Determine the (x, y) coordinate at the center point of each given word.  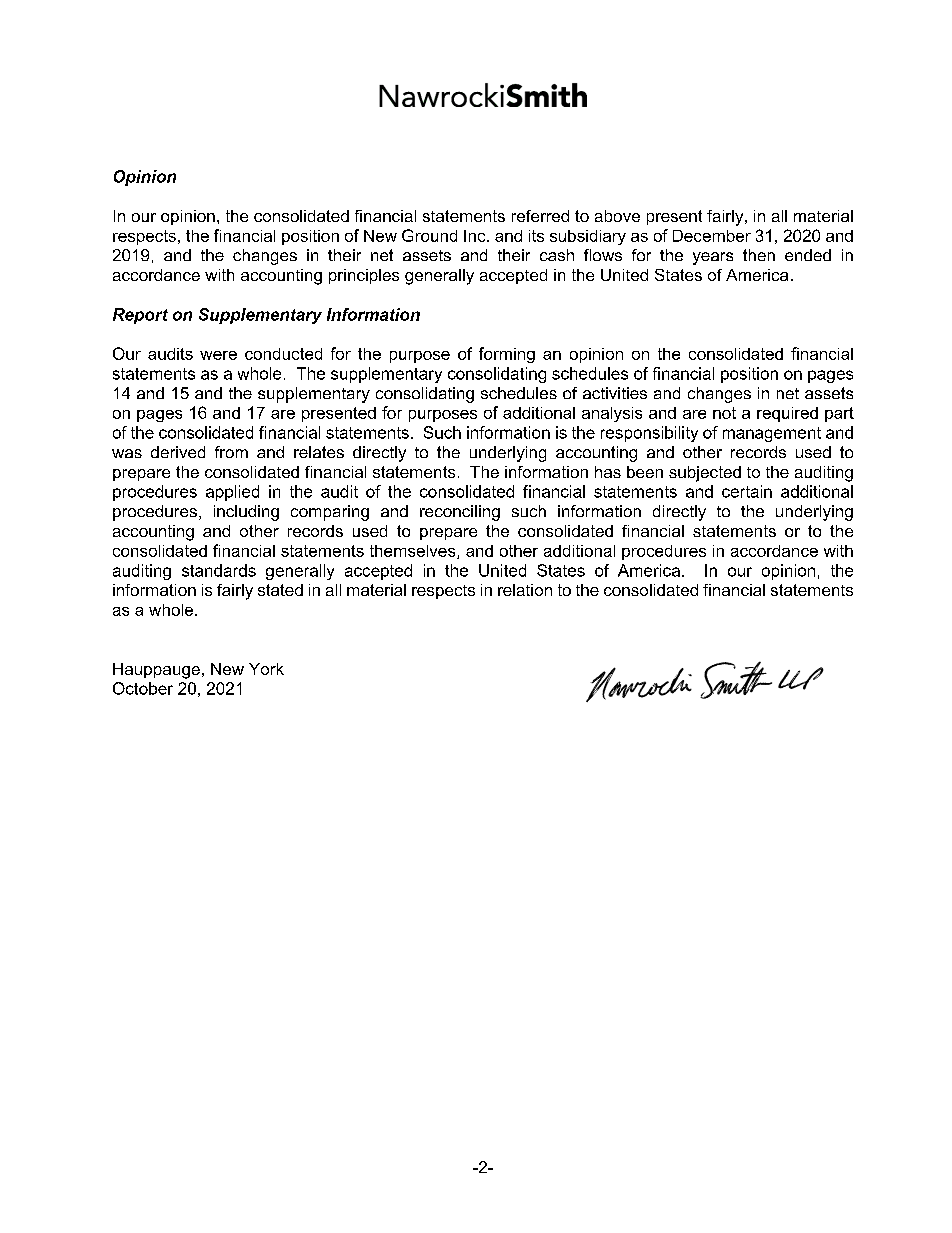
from (231, 452)
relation (525, 590)
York (266, 669)
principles (364, 276)
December (712, 236)
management (772, 434)
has (608, 472)
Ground (429, 235)
